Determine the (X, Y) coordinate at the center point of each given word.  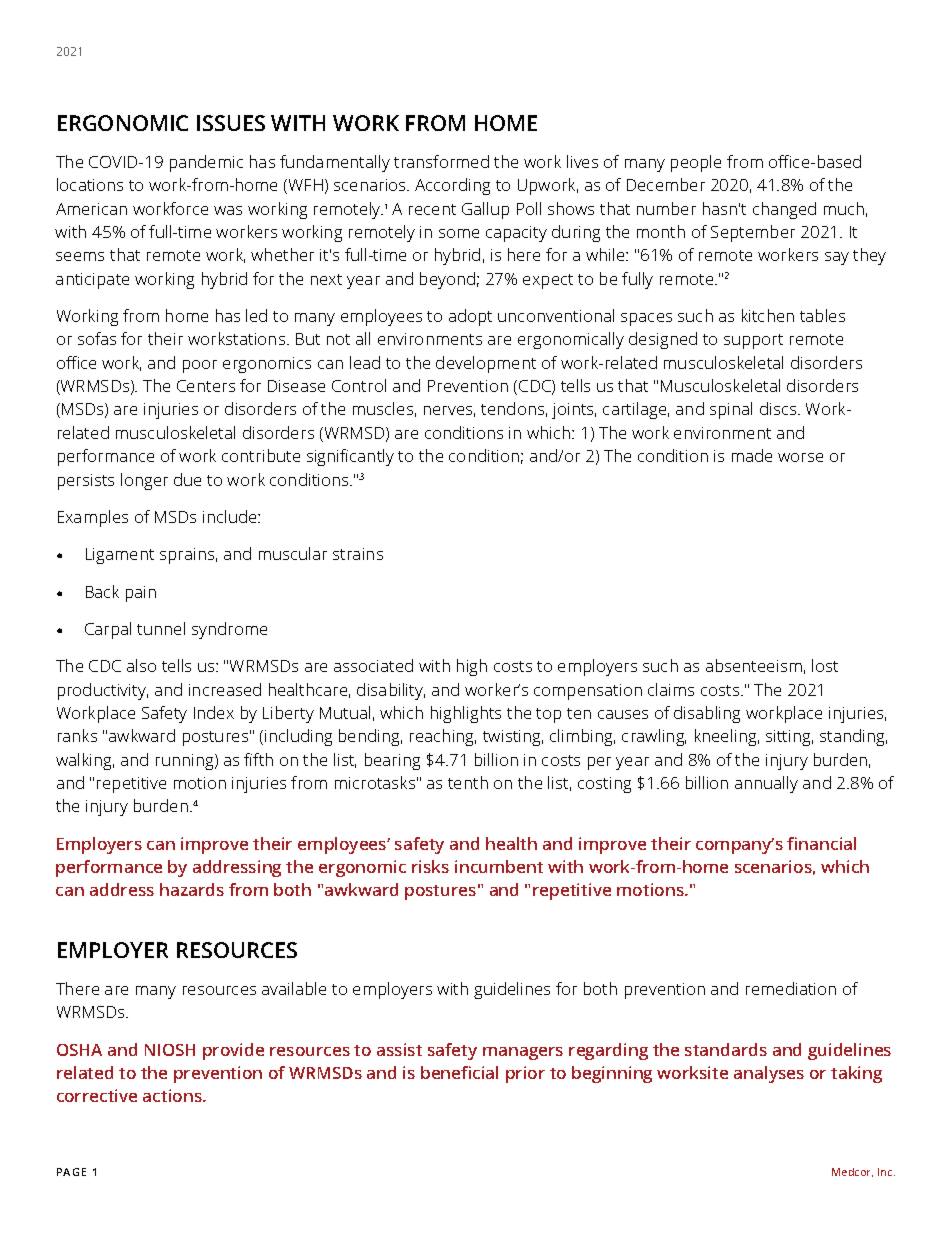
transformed (441, 161)
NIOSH (170, 1050)
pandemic (206, 163)
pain (141, 594)
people (696, 163)
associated (373, 665)
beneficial (459, 1072)
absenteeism (754, 665)
